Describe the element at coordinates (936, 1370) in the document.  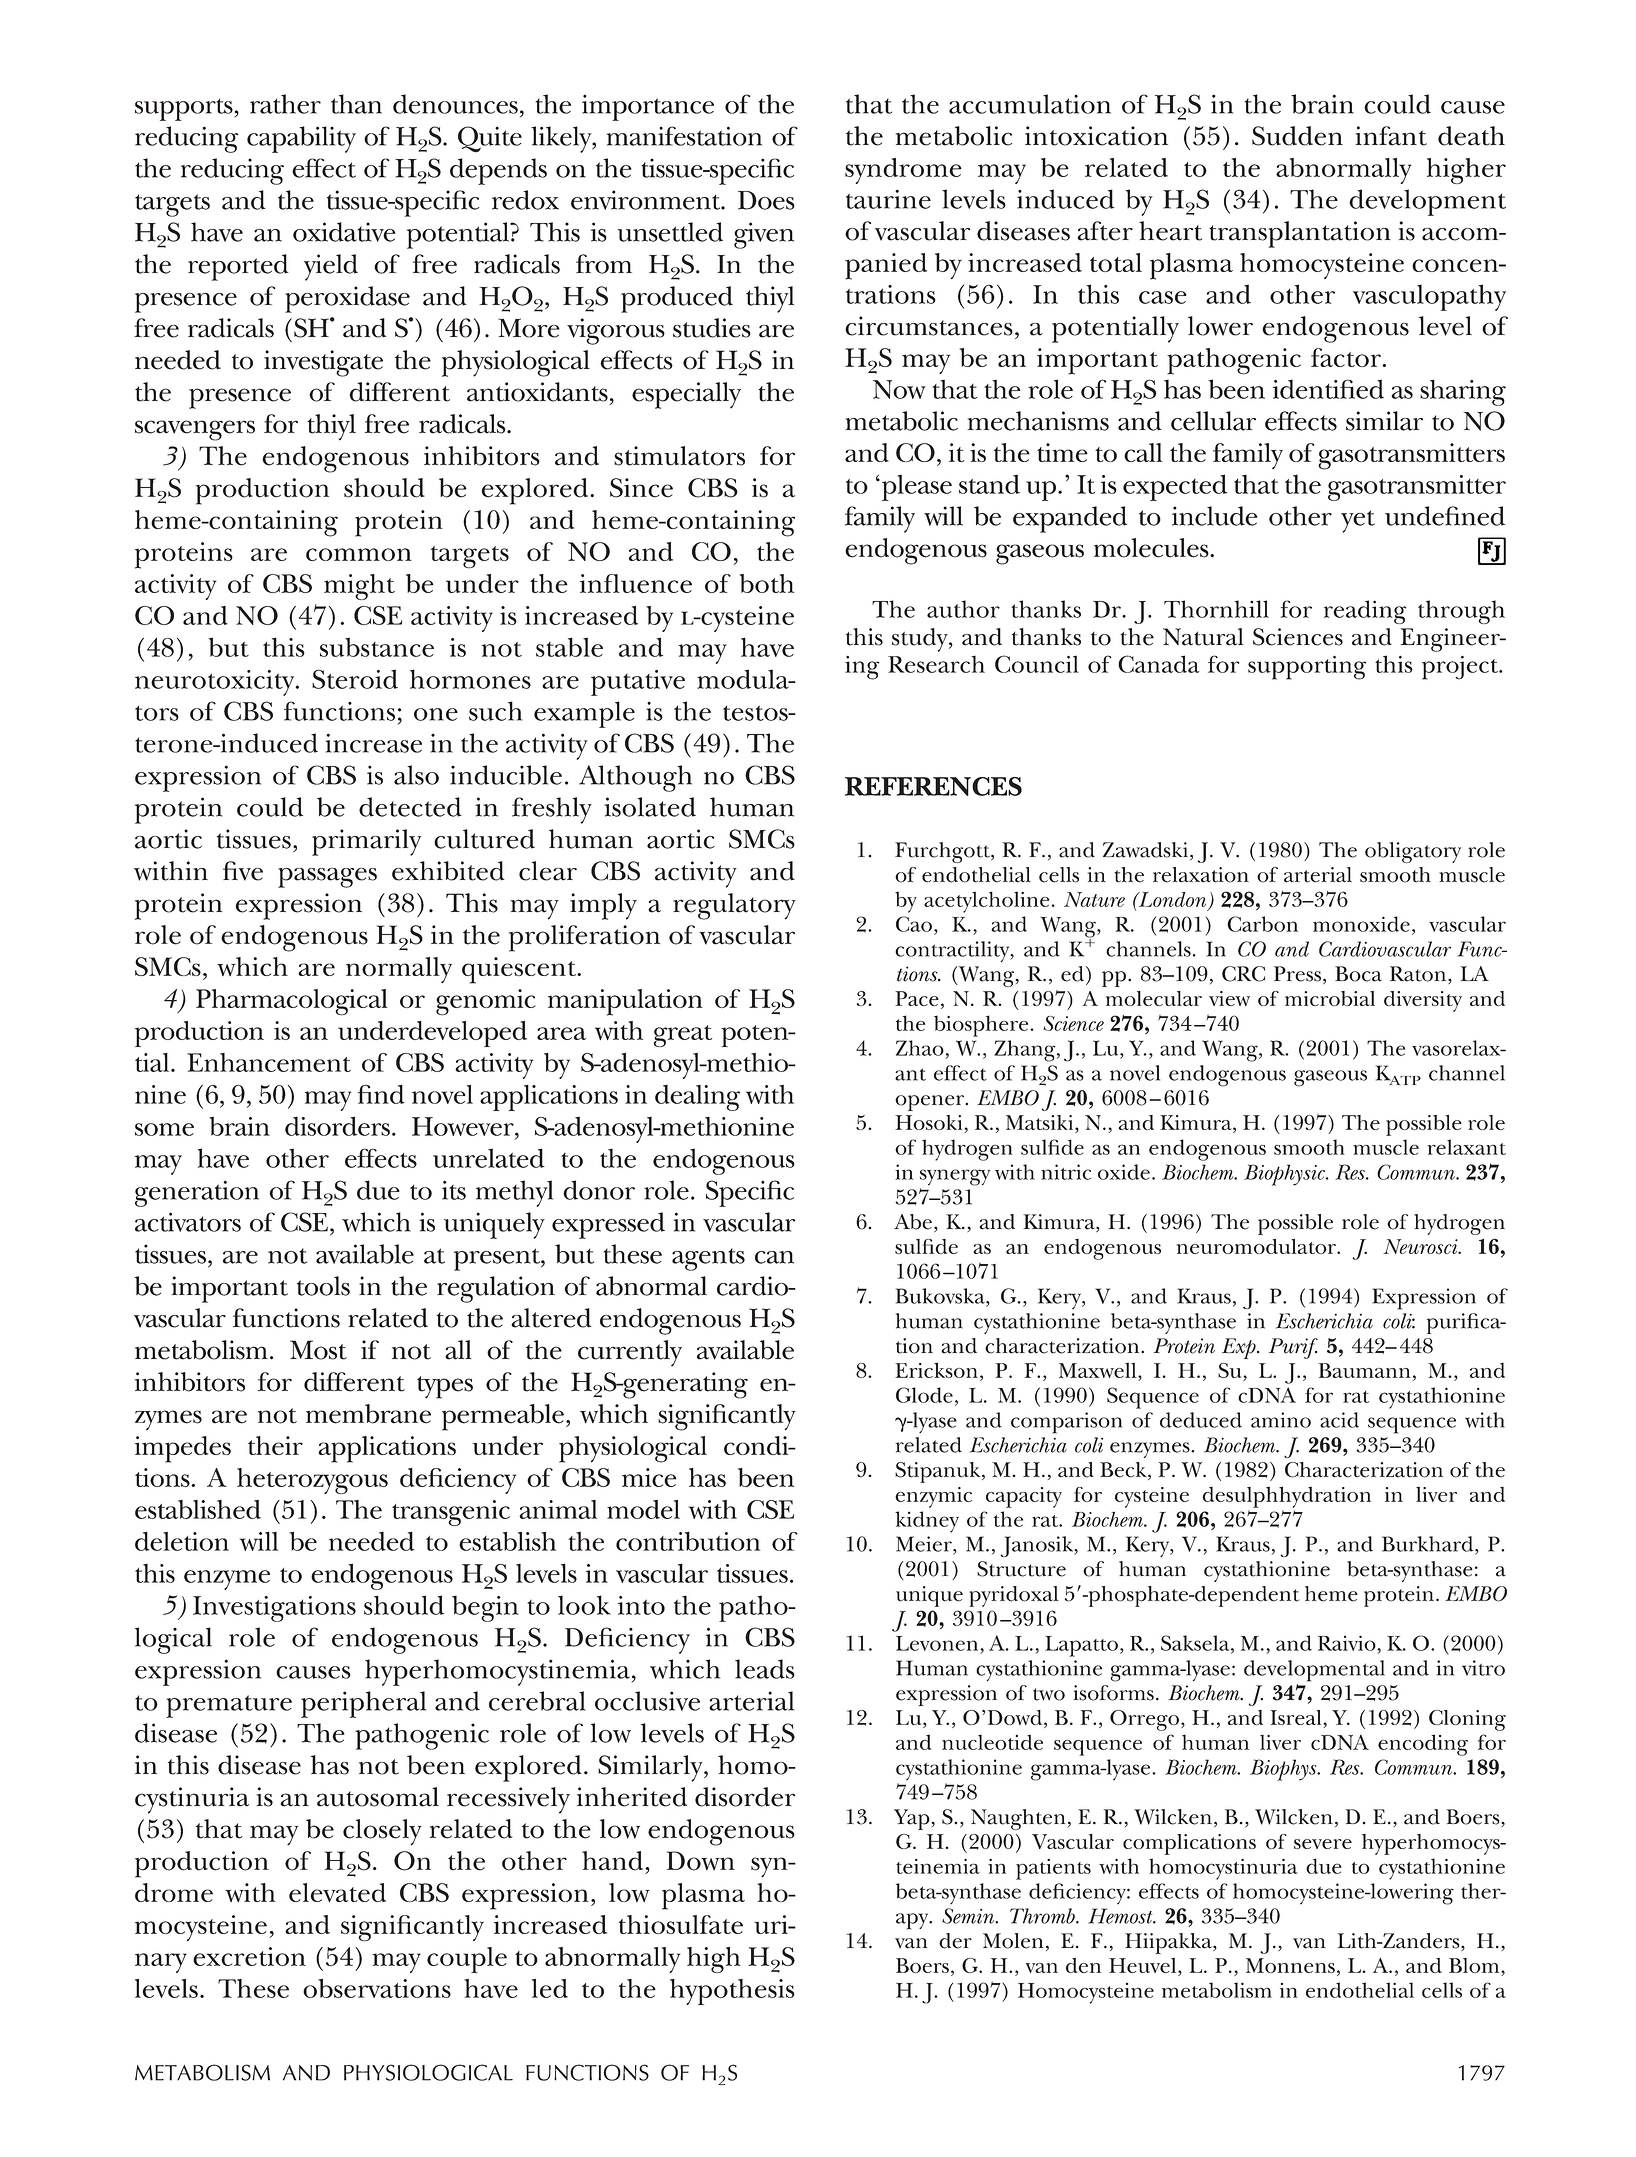
I see `Erickson` at that location.
